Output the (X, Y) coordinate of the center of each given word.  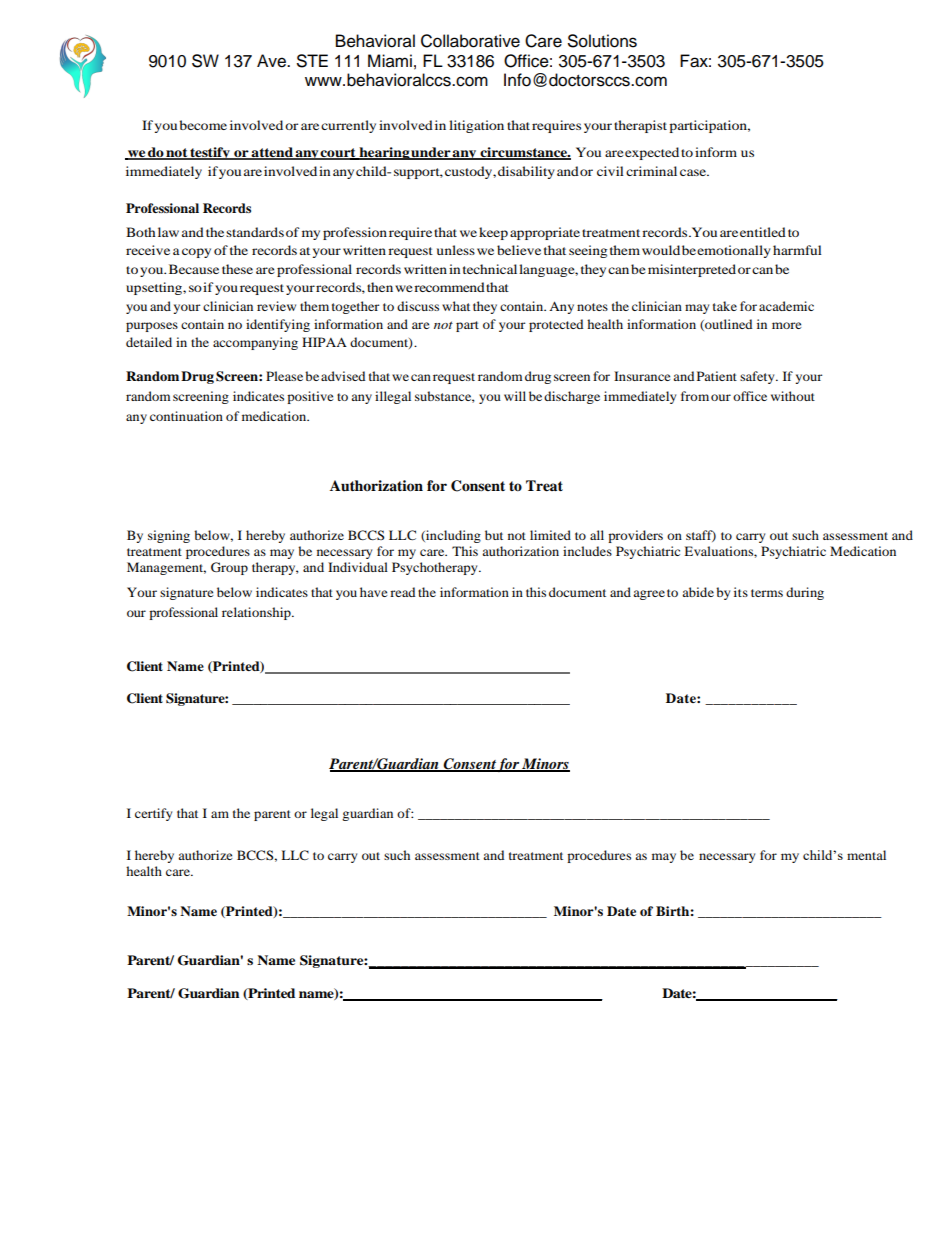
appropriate (545, 233)
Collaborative (470, 41)
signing (169, 536)
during (805, 593)
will (515, 396)
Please (286, 376)
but (494, 535)
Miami (390, 61)
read (402, 592)
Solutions (602, 41)
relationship (257, 613)
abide (698, 592)
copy (196, 253)
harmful (797, 250)
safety (758, 377)
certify (153, 814)
